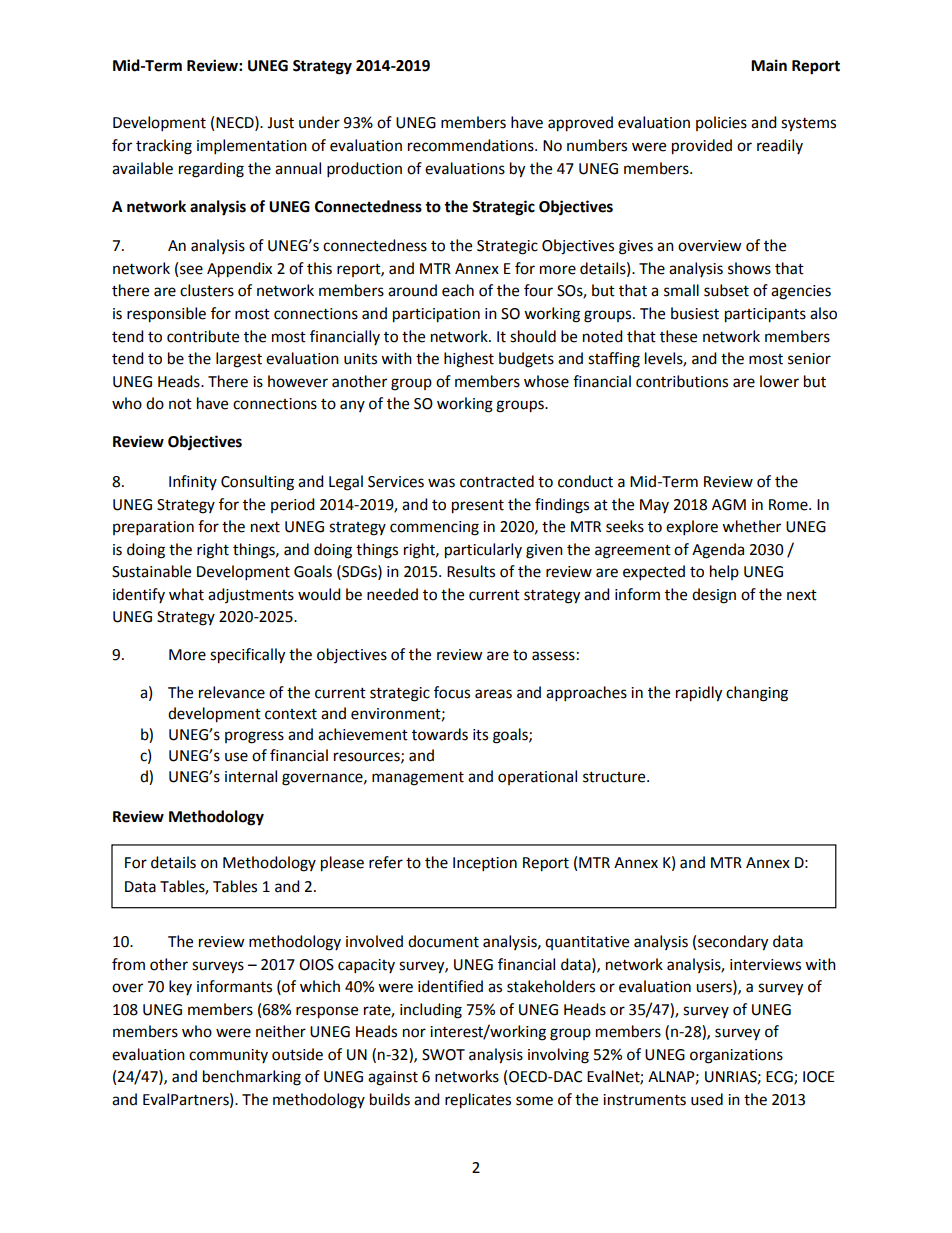  Describe the element at coordinates (472, 145) in the document. I see `recommendations` at that location.
